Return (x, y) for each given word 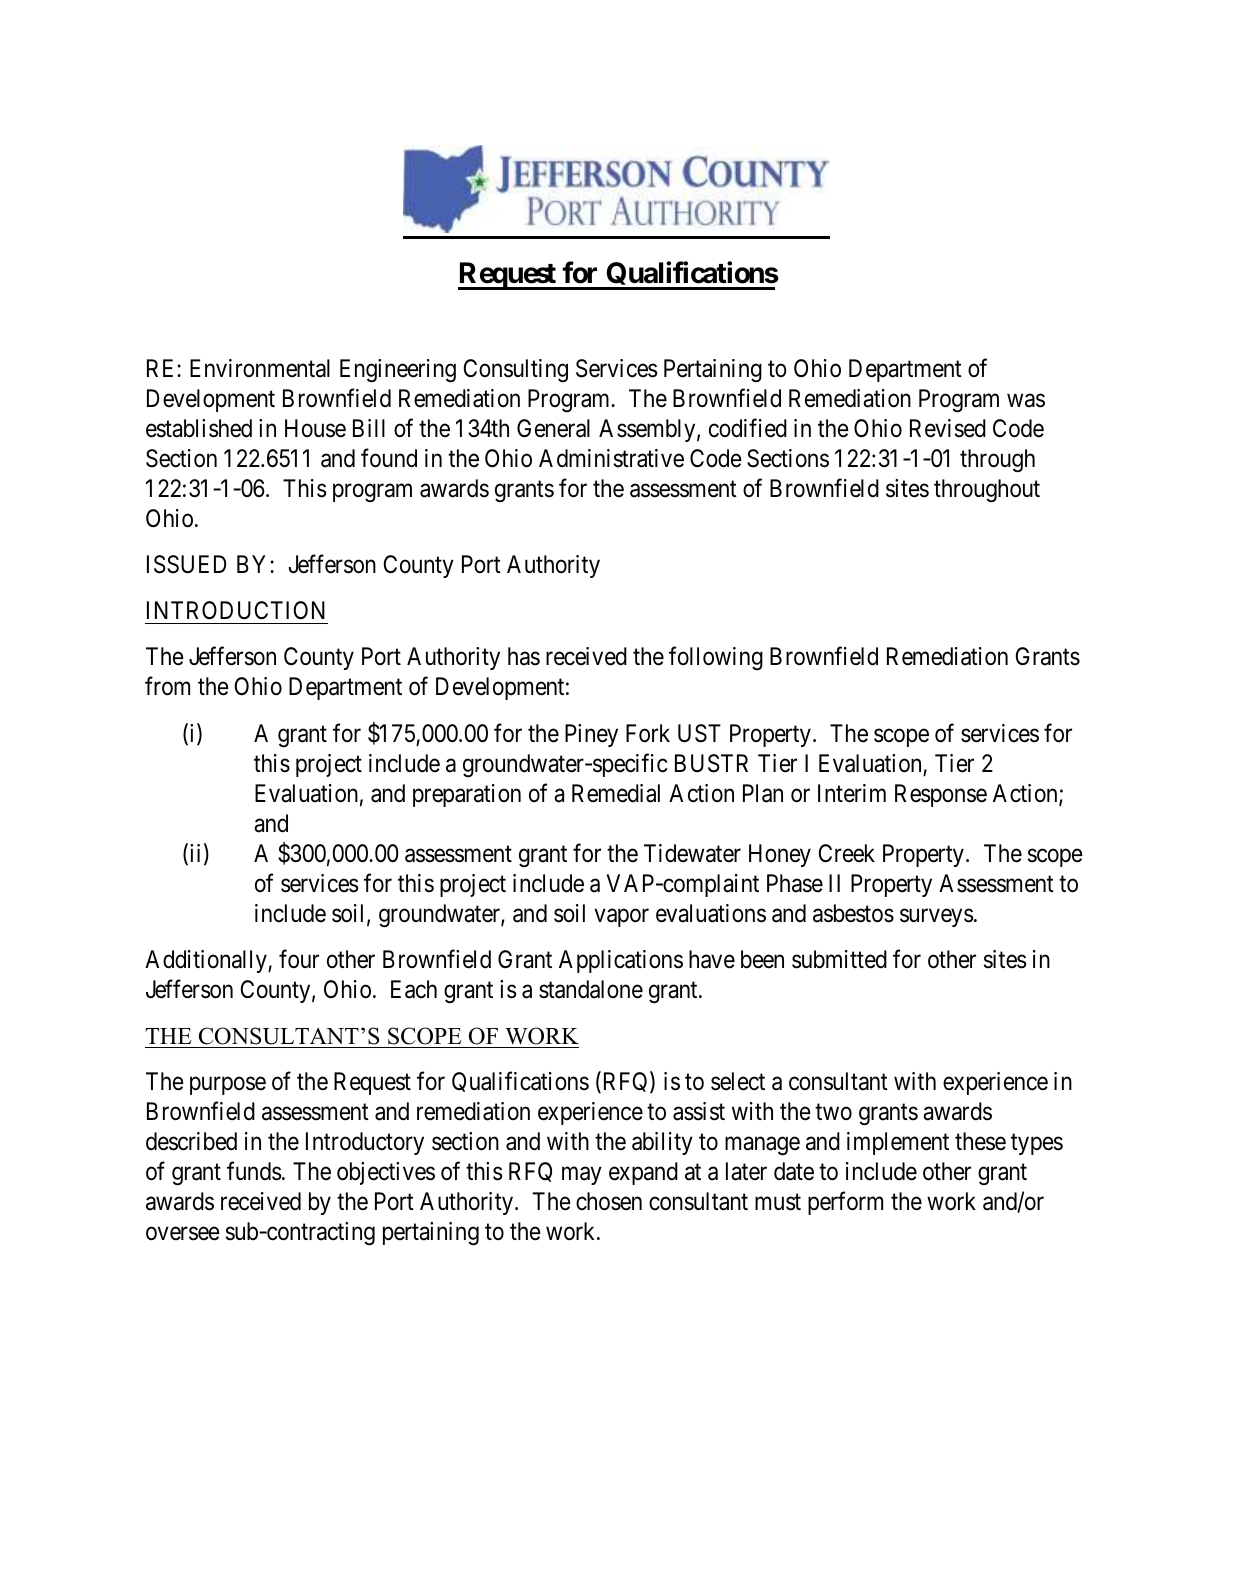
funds (254, 1171)
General (553, 428)
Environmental (260, 368)
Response (941, 795)
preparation (467, 795)
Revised (948, 428)
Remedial (616, 793)
